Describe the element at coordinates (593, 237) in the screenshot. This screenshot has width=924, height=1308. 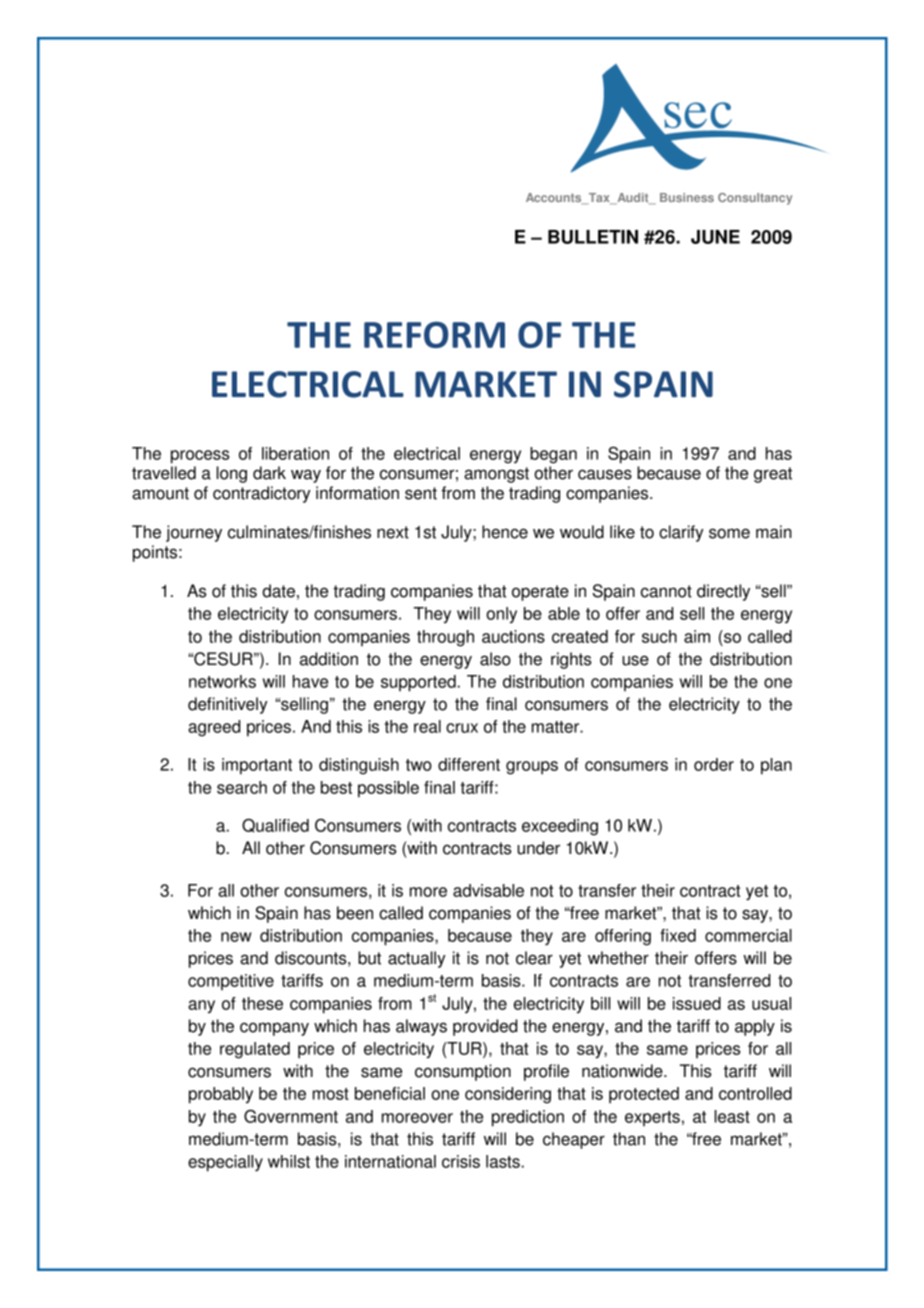
I see `BULLETIN` at that location.
